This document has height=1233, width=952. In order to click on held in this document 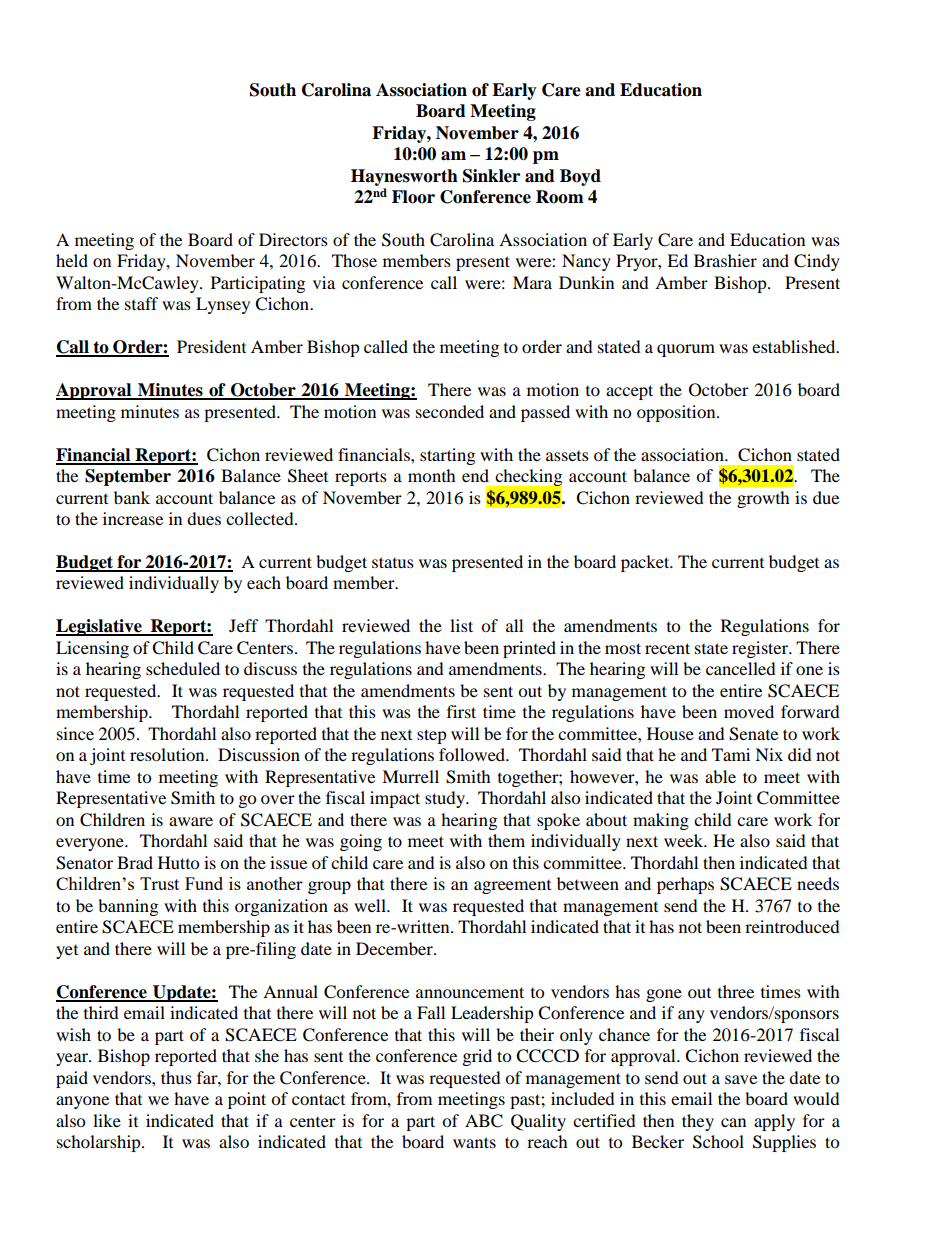, I will do `click(72, 260)`.
